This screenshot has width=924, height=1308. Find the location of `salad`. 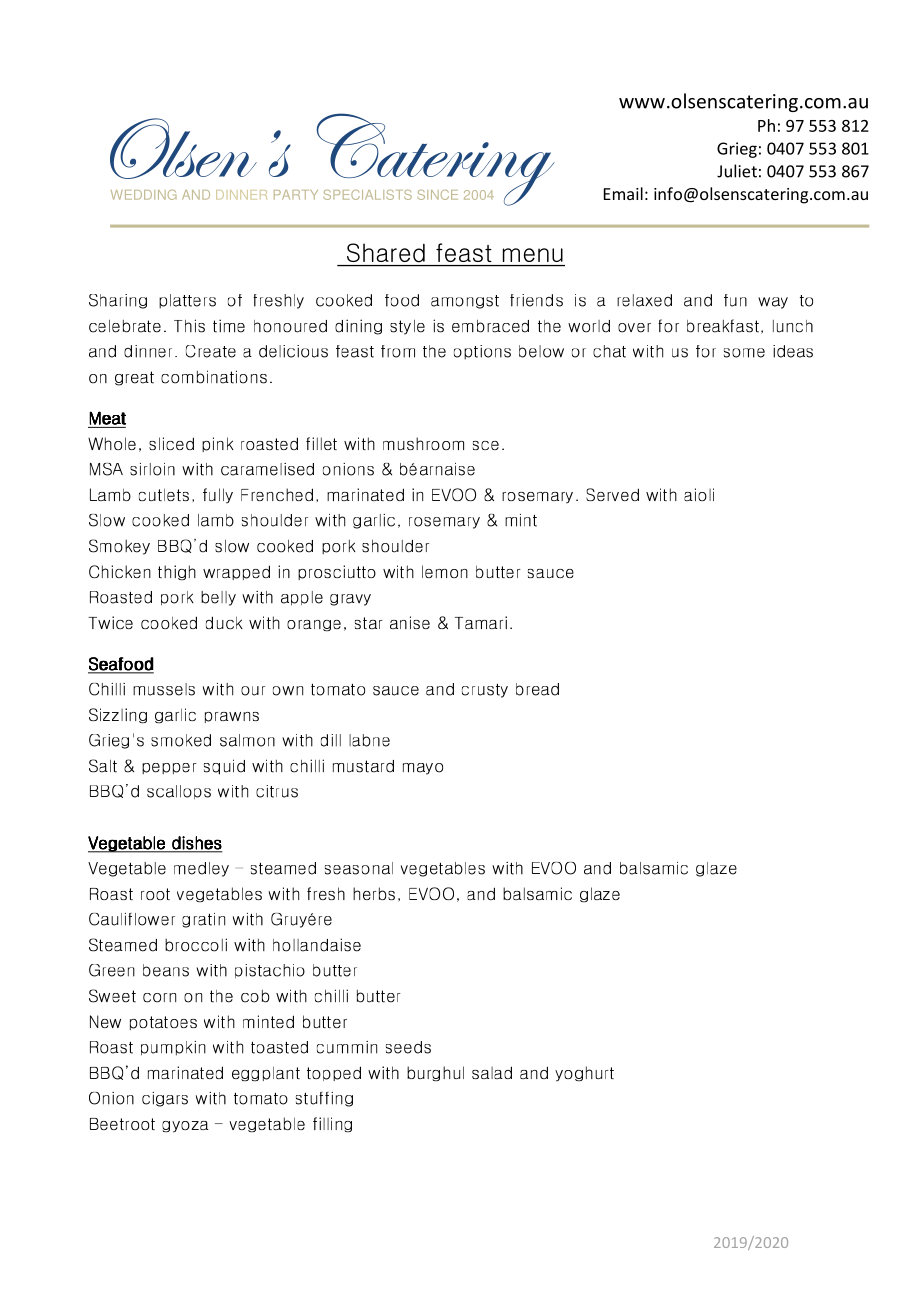

salad is located at coordinates (492, 1072).
